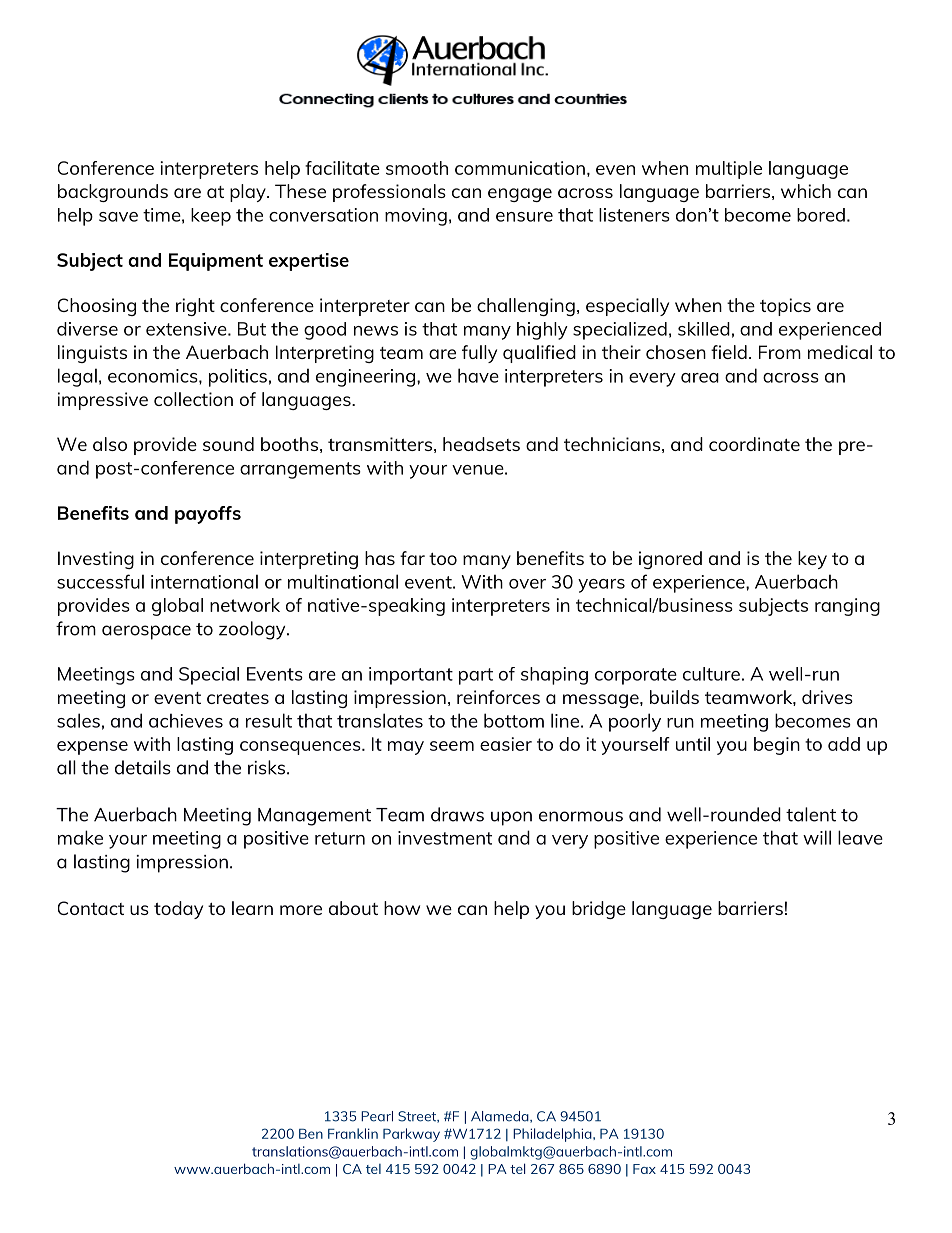 Image resolution: width=952 pixels, height=1233 pixels. Describe the element at coordinates (520, 195) in the document. I see `engage` at that location.
